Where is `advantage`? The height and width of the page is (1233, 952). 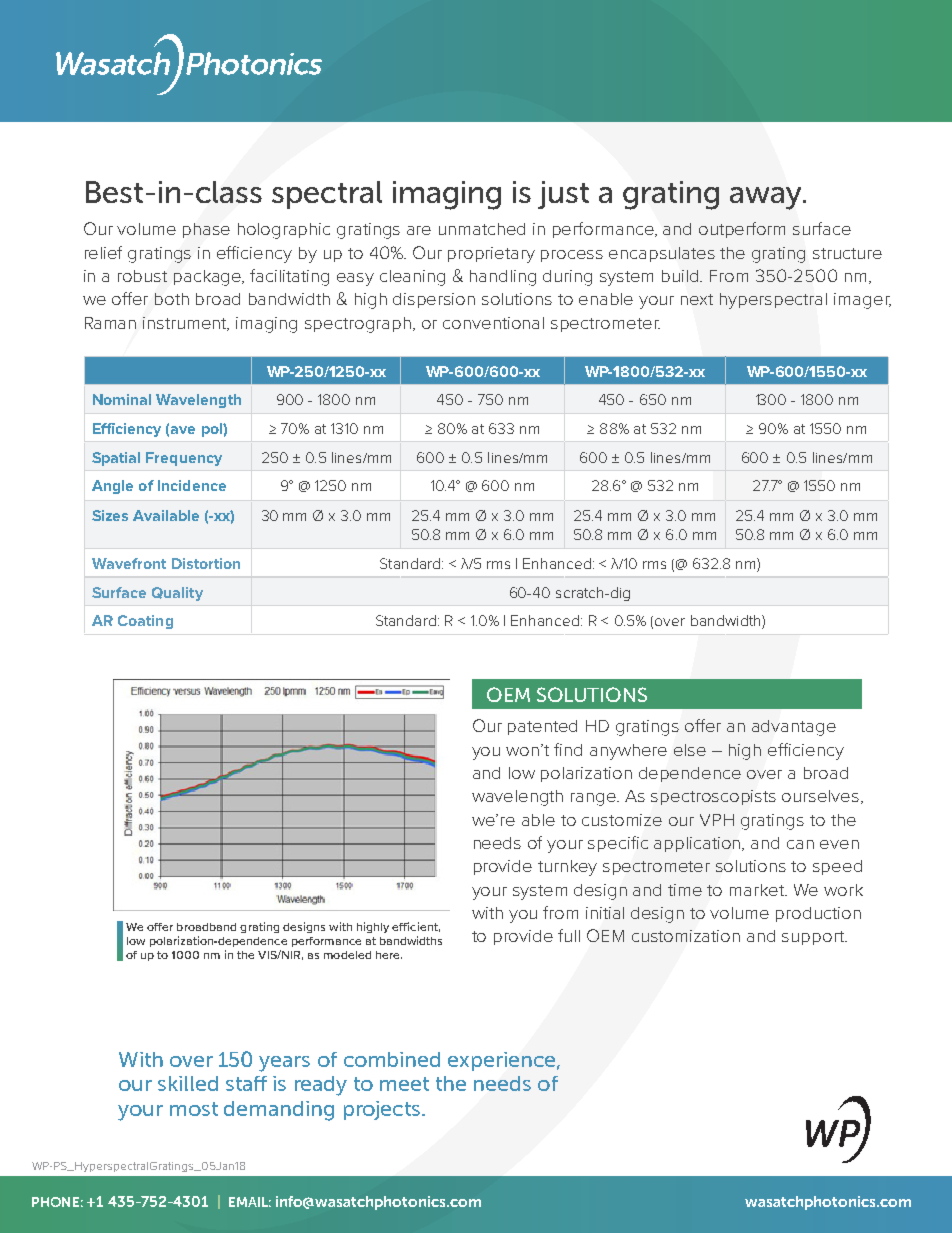
advantage is located at coordinates (794, 728).
